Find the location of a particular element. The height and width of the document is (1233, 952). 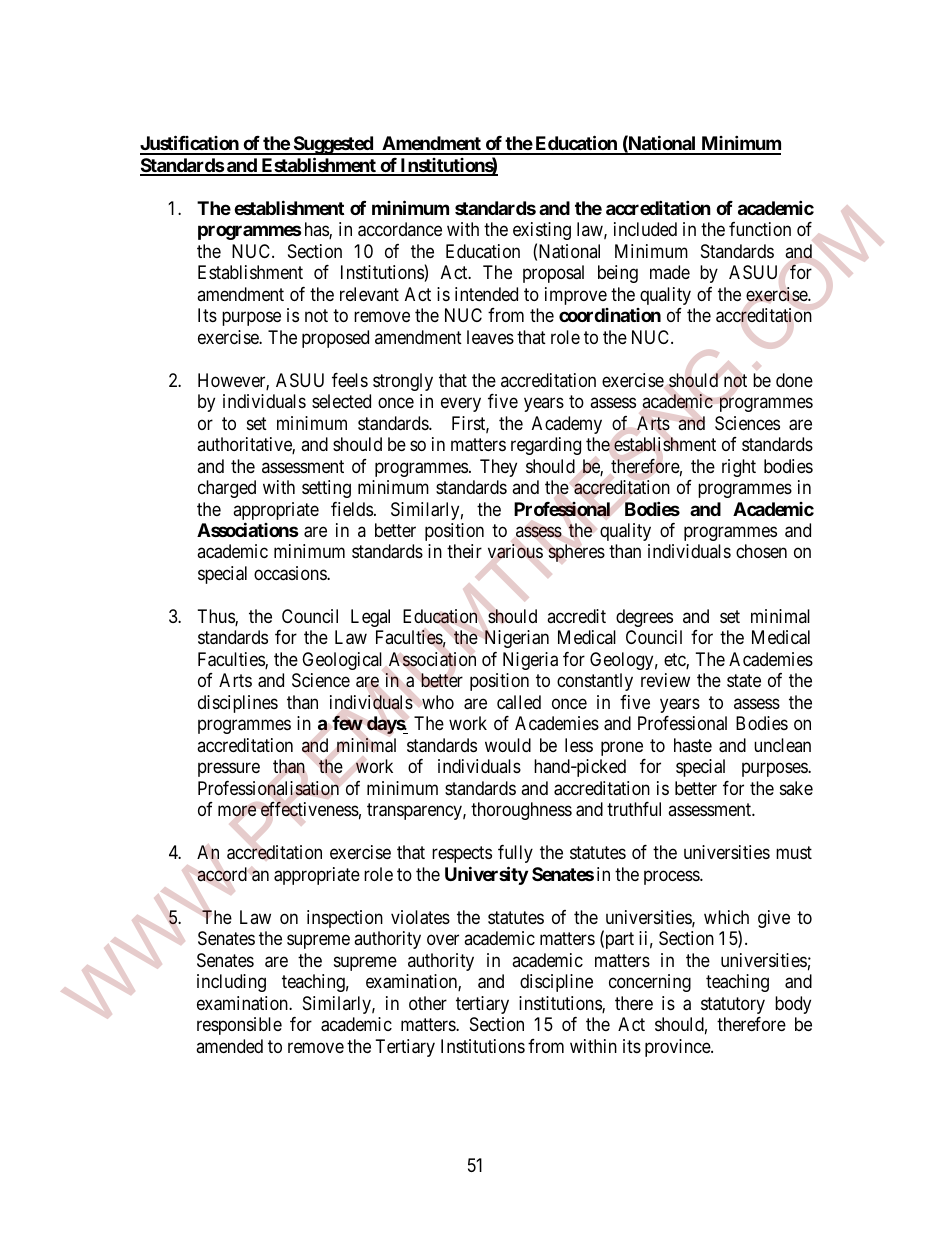

function is located at coordinates (760, 229).
